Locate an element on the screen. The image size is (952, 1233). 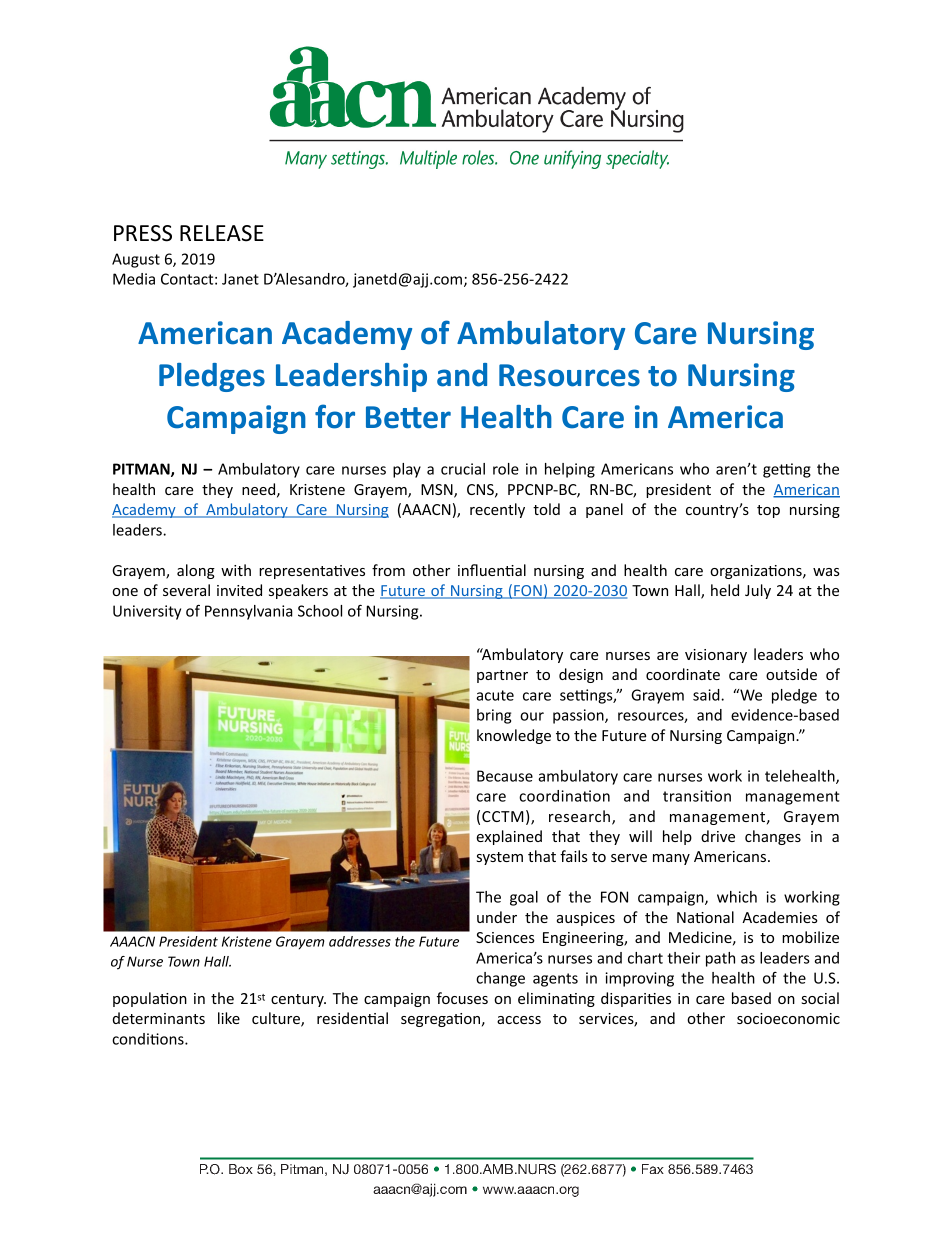
crucial is located at coordinates (463, 469).
